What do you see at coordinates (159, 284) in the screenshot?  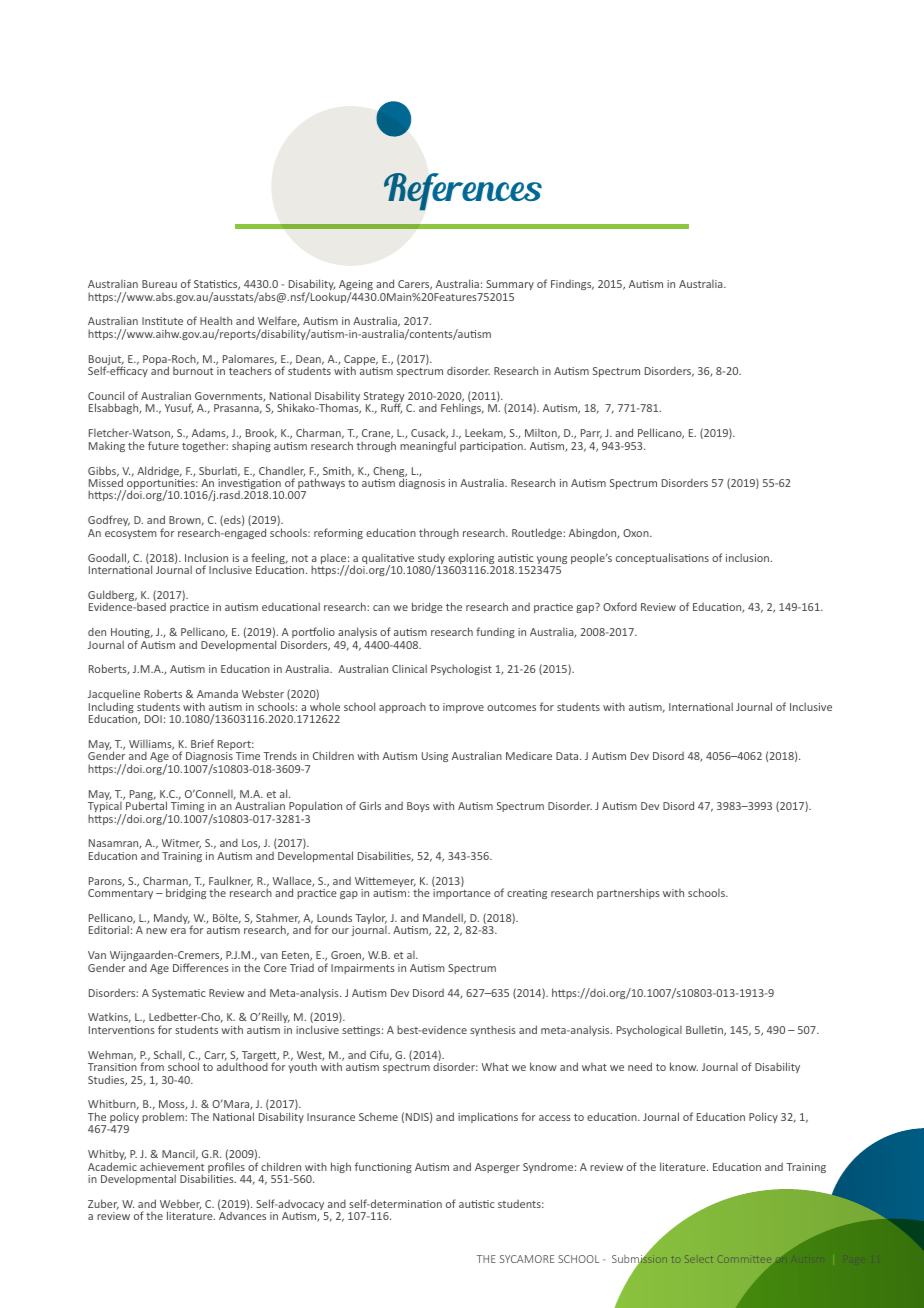 I see `Bureau` at bounding box center [159, 284].
